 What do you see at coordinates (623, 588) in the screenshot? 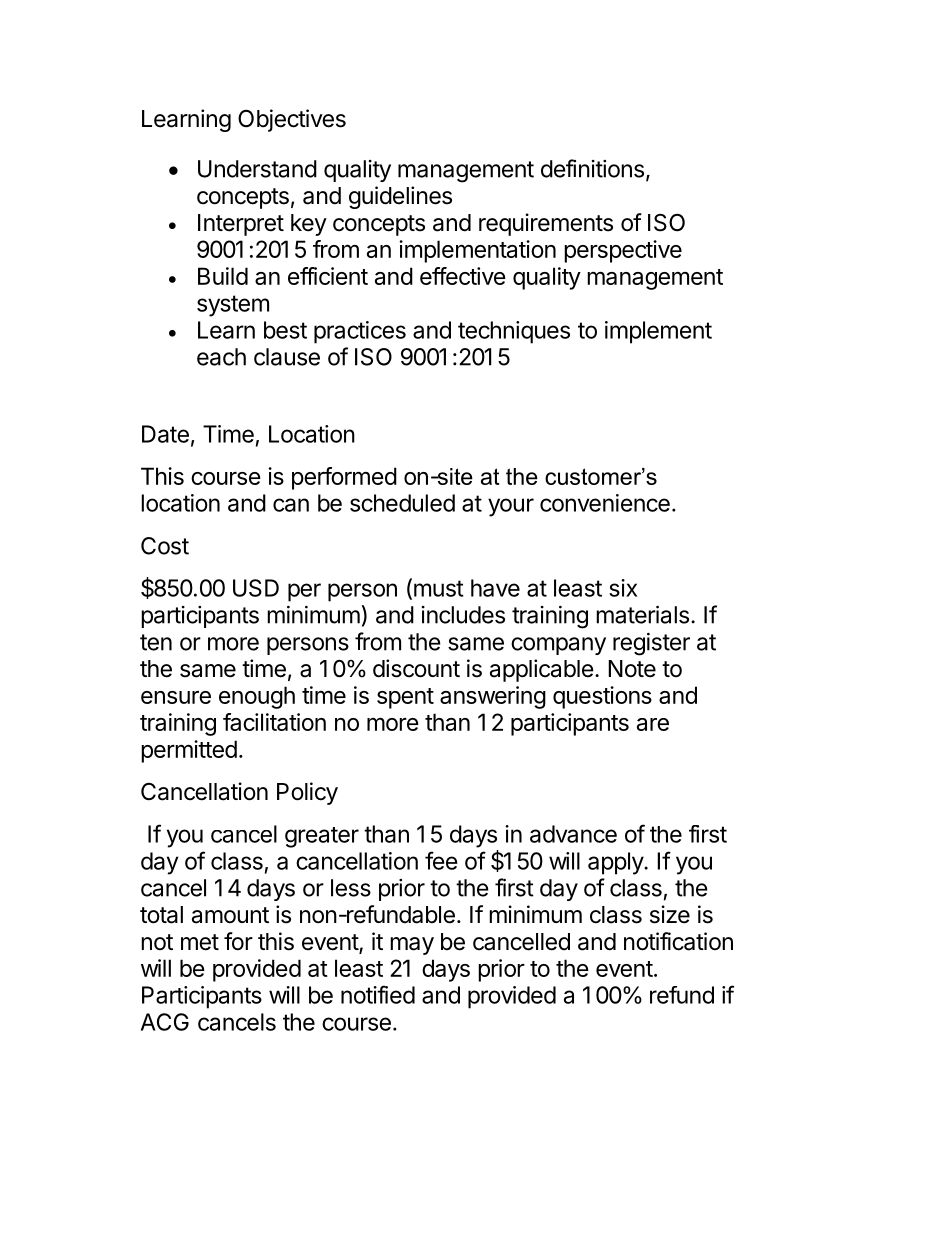
I see `six` at bounding box center [623, 588].
